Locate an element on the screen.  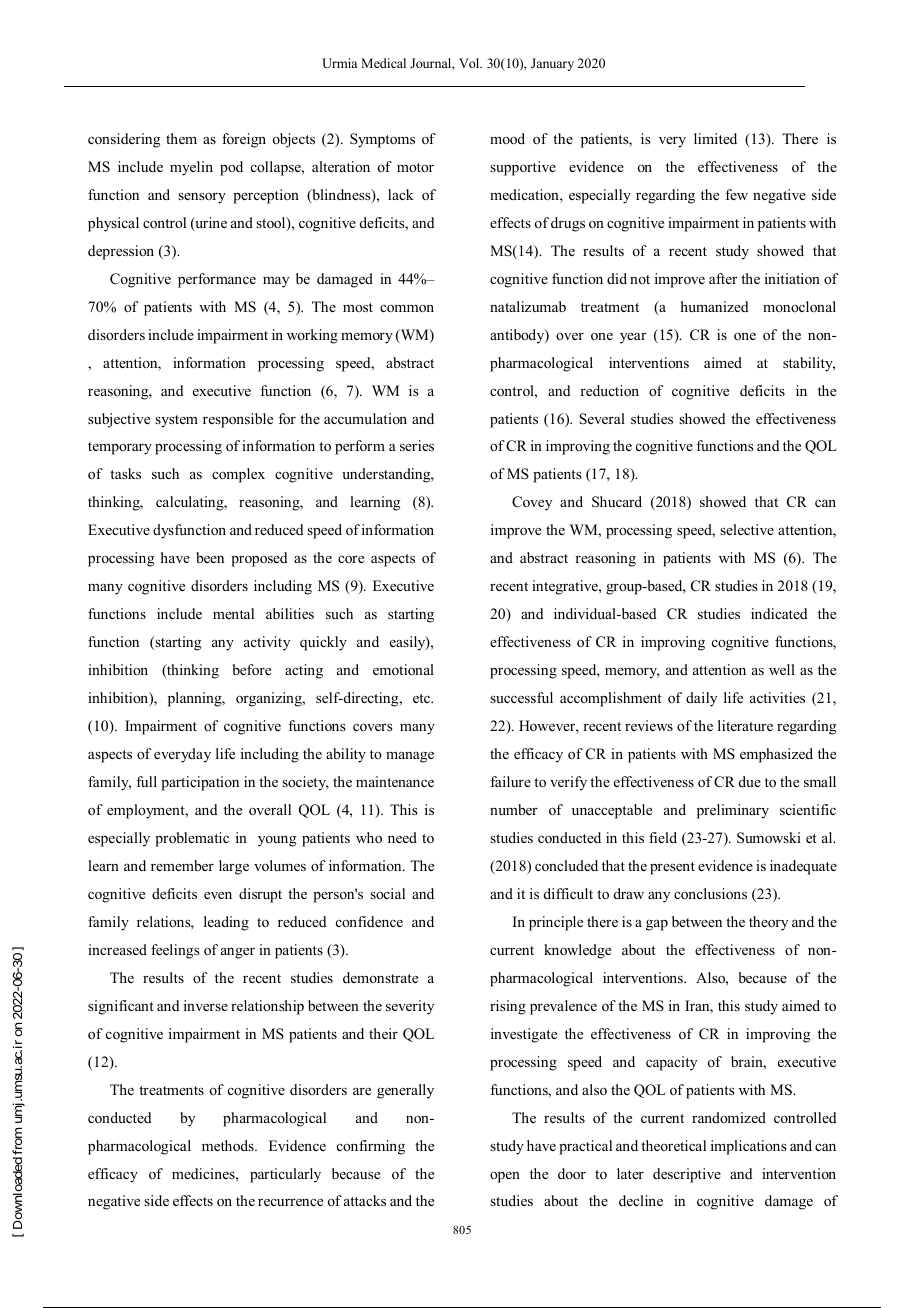
limited is located at coordinates (715, 138).
